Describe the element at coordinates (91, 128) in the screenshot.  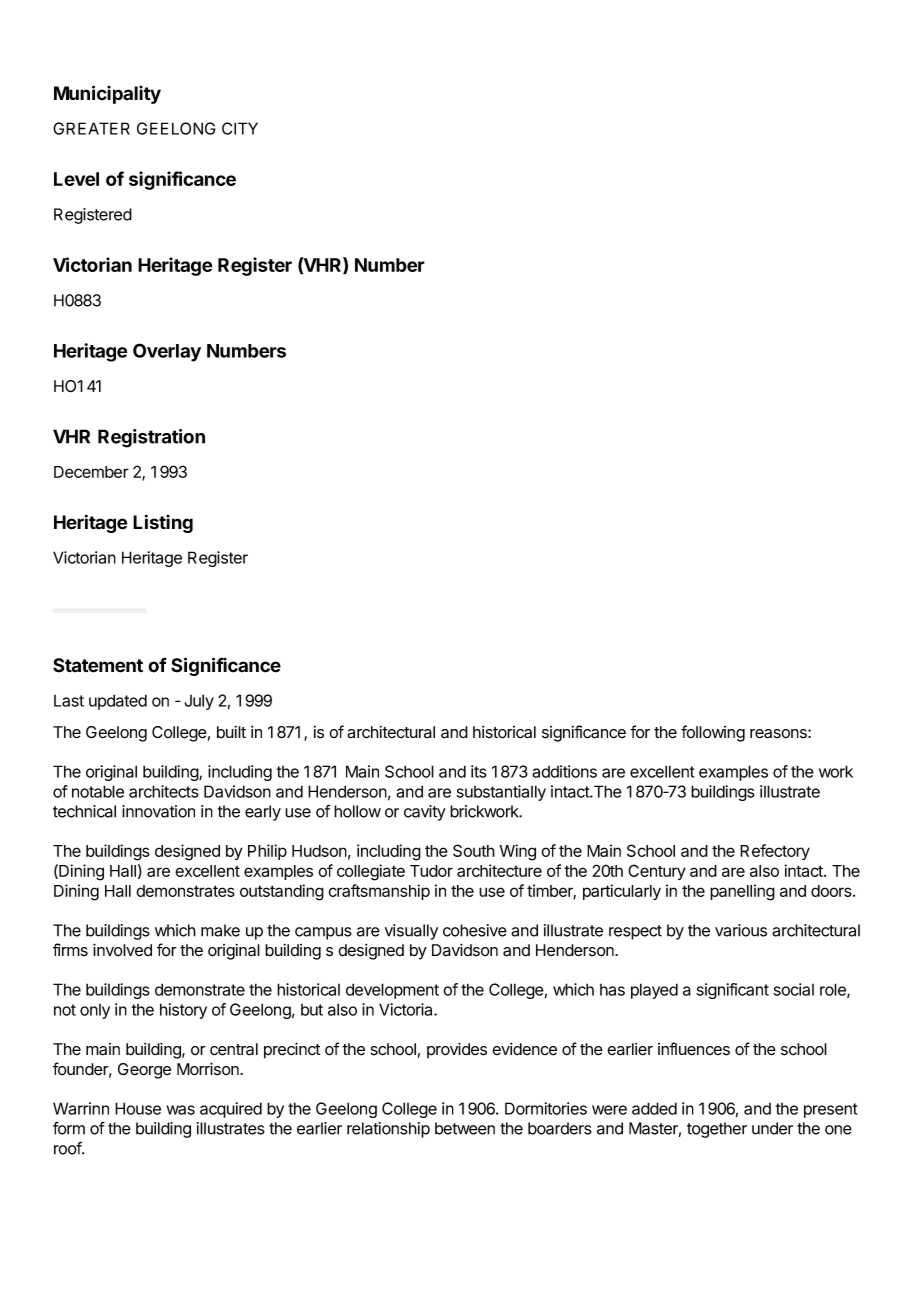
I see `GREATER` at that location.
